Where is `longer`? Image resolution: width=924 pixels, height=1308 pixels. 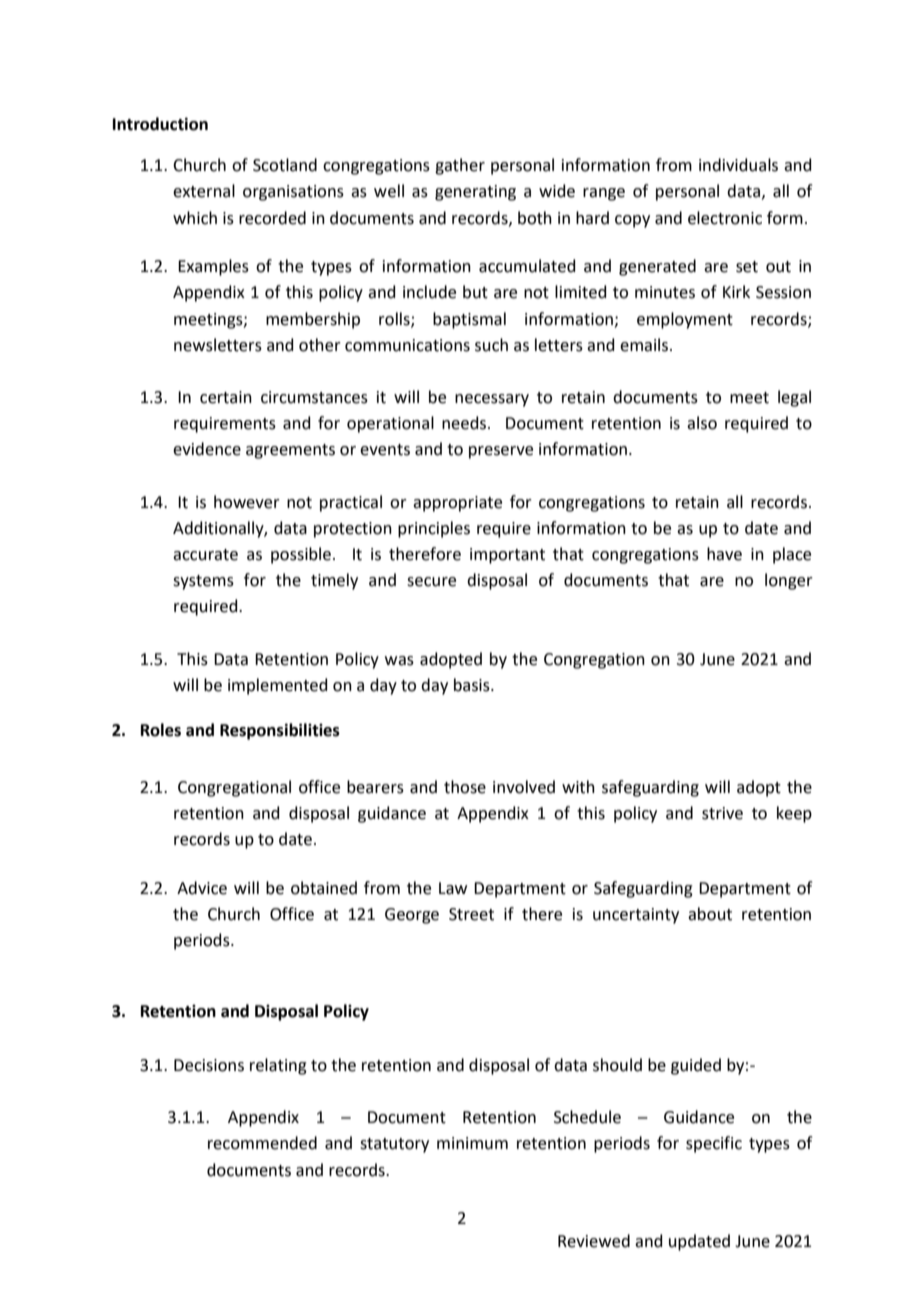 longer is located at coordinates (789, 581).
